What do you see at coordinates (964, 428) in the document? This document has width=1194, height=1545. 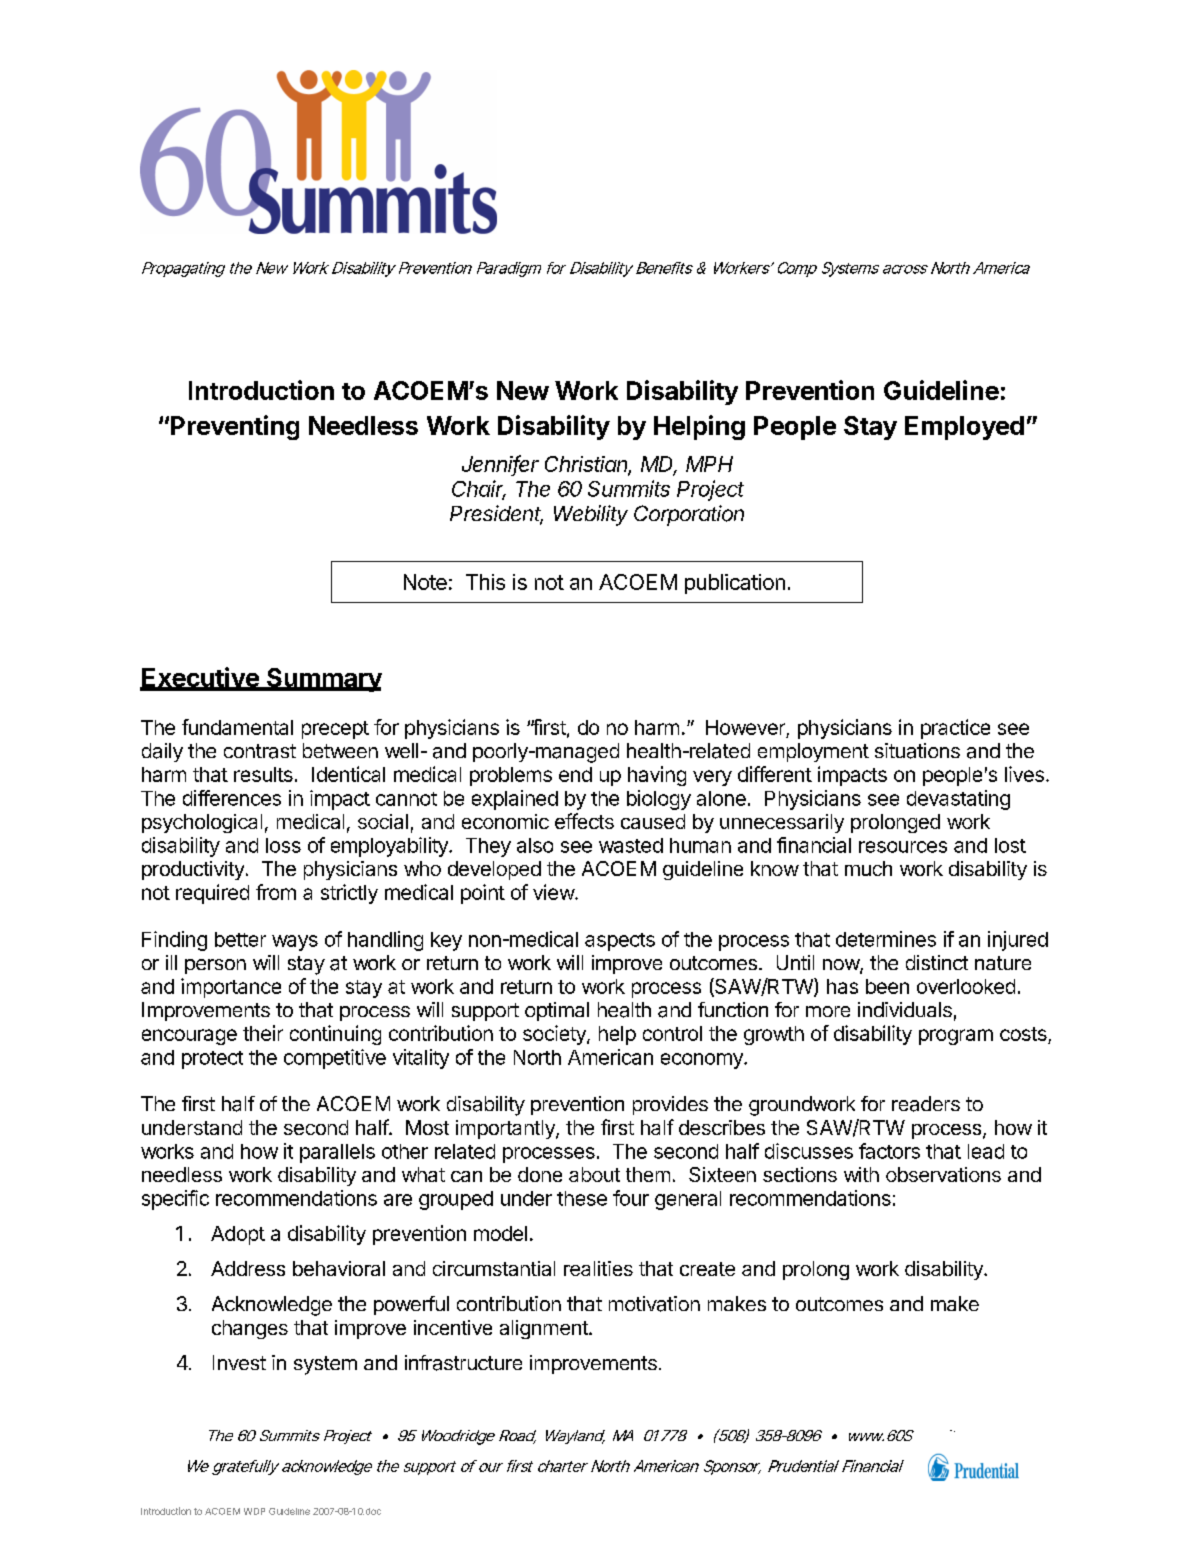 I see `Employed` at bounding box center [964, 428].
